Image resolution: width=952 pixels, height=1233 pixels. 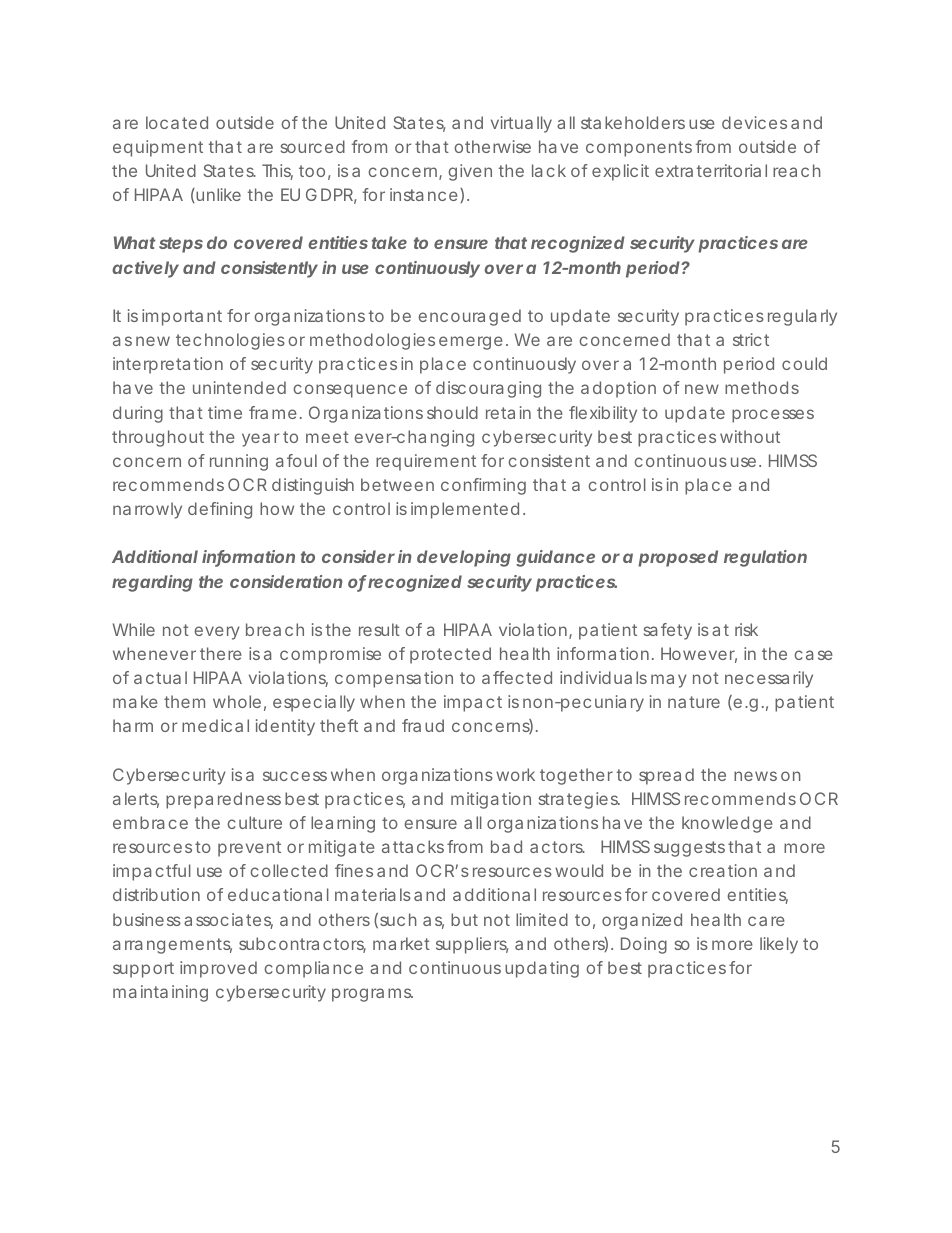 What do you see at coordinates (177, 122) in the document?
I see `located` at bounding box center [177, 122].
